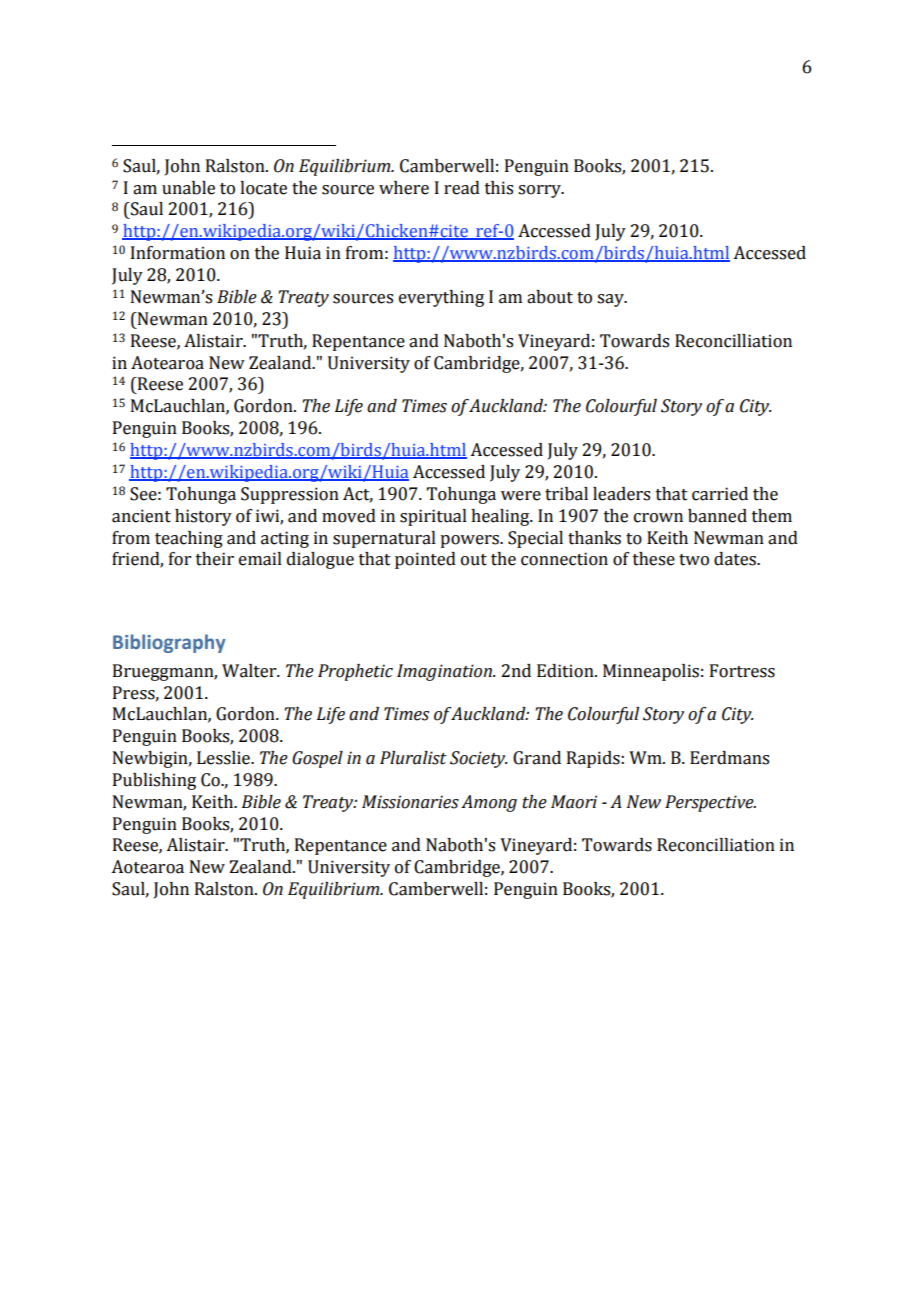 Image resolution: width=924 pixels, height=1308 pixels. What do you see at coordinates (540, 191) in the page?
I see `sorry` at bounding box center [540, 191].
